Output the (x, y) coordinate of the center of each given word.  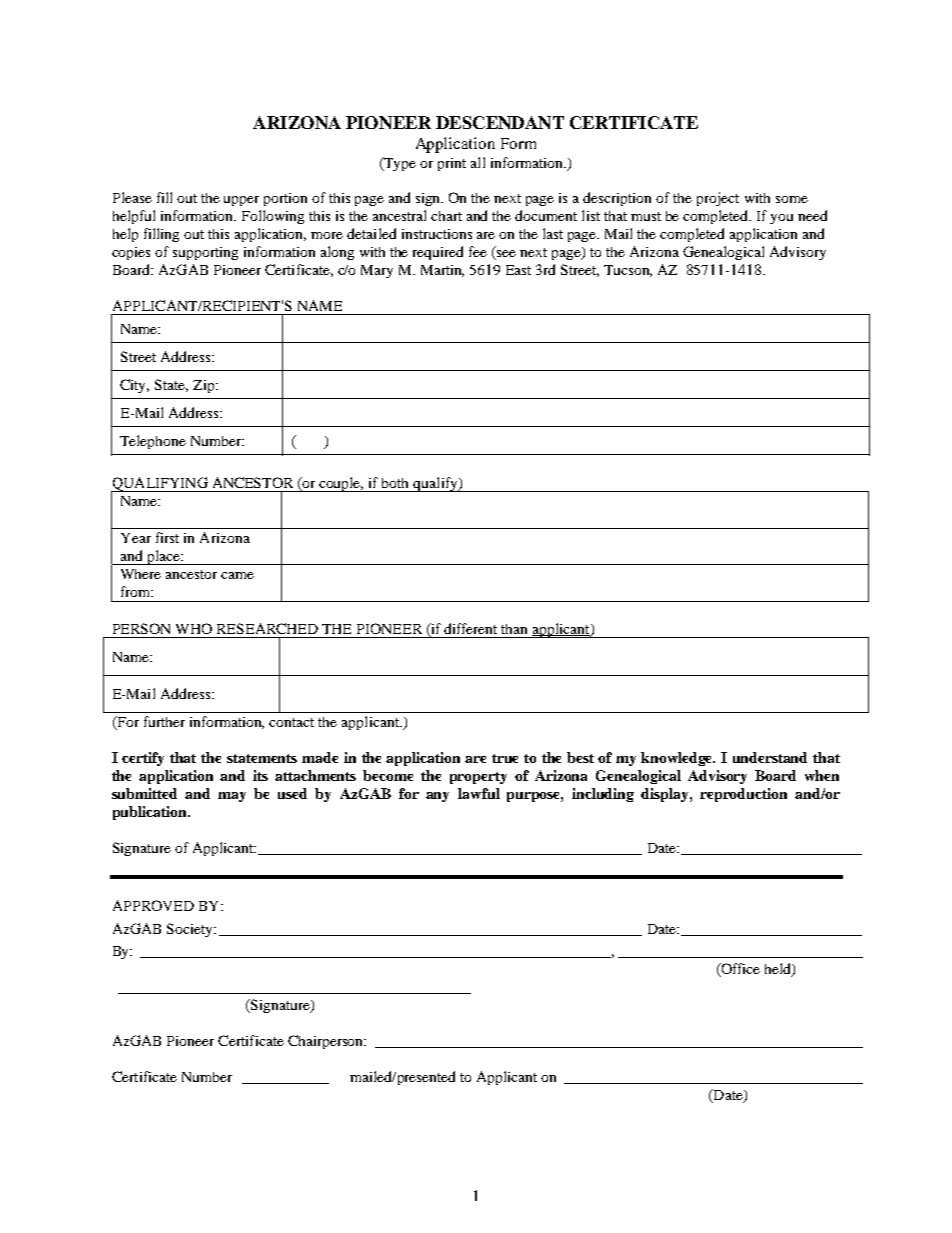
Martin (442, 271)
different (470, 628)
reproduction (743, 795)
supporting (205, 253)
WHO (194, 628)
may (232, 797)
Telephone (153, 442)
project (718, 199)
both (395, 483)
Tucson (628, 271)
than (514, 629)
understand (770, 757)
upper (241, 201)
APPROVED (153, 905)
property (478, 778)
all (478, 162)
